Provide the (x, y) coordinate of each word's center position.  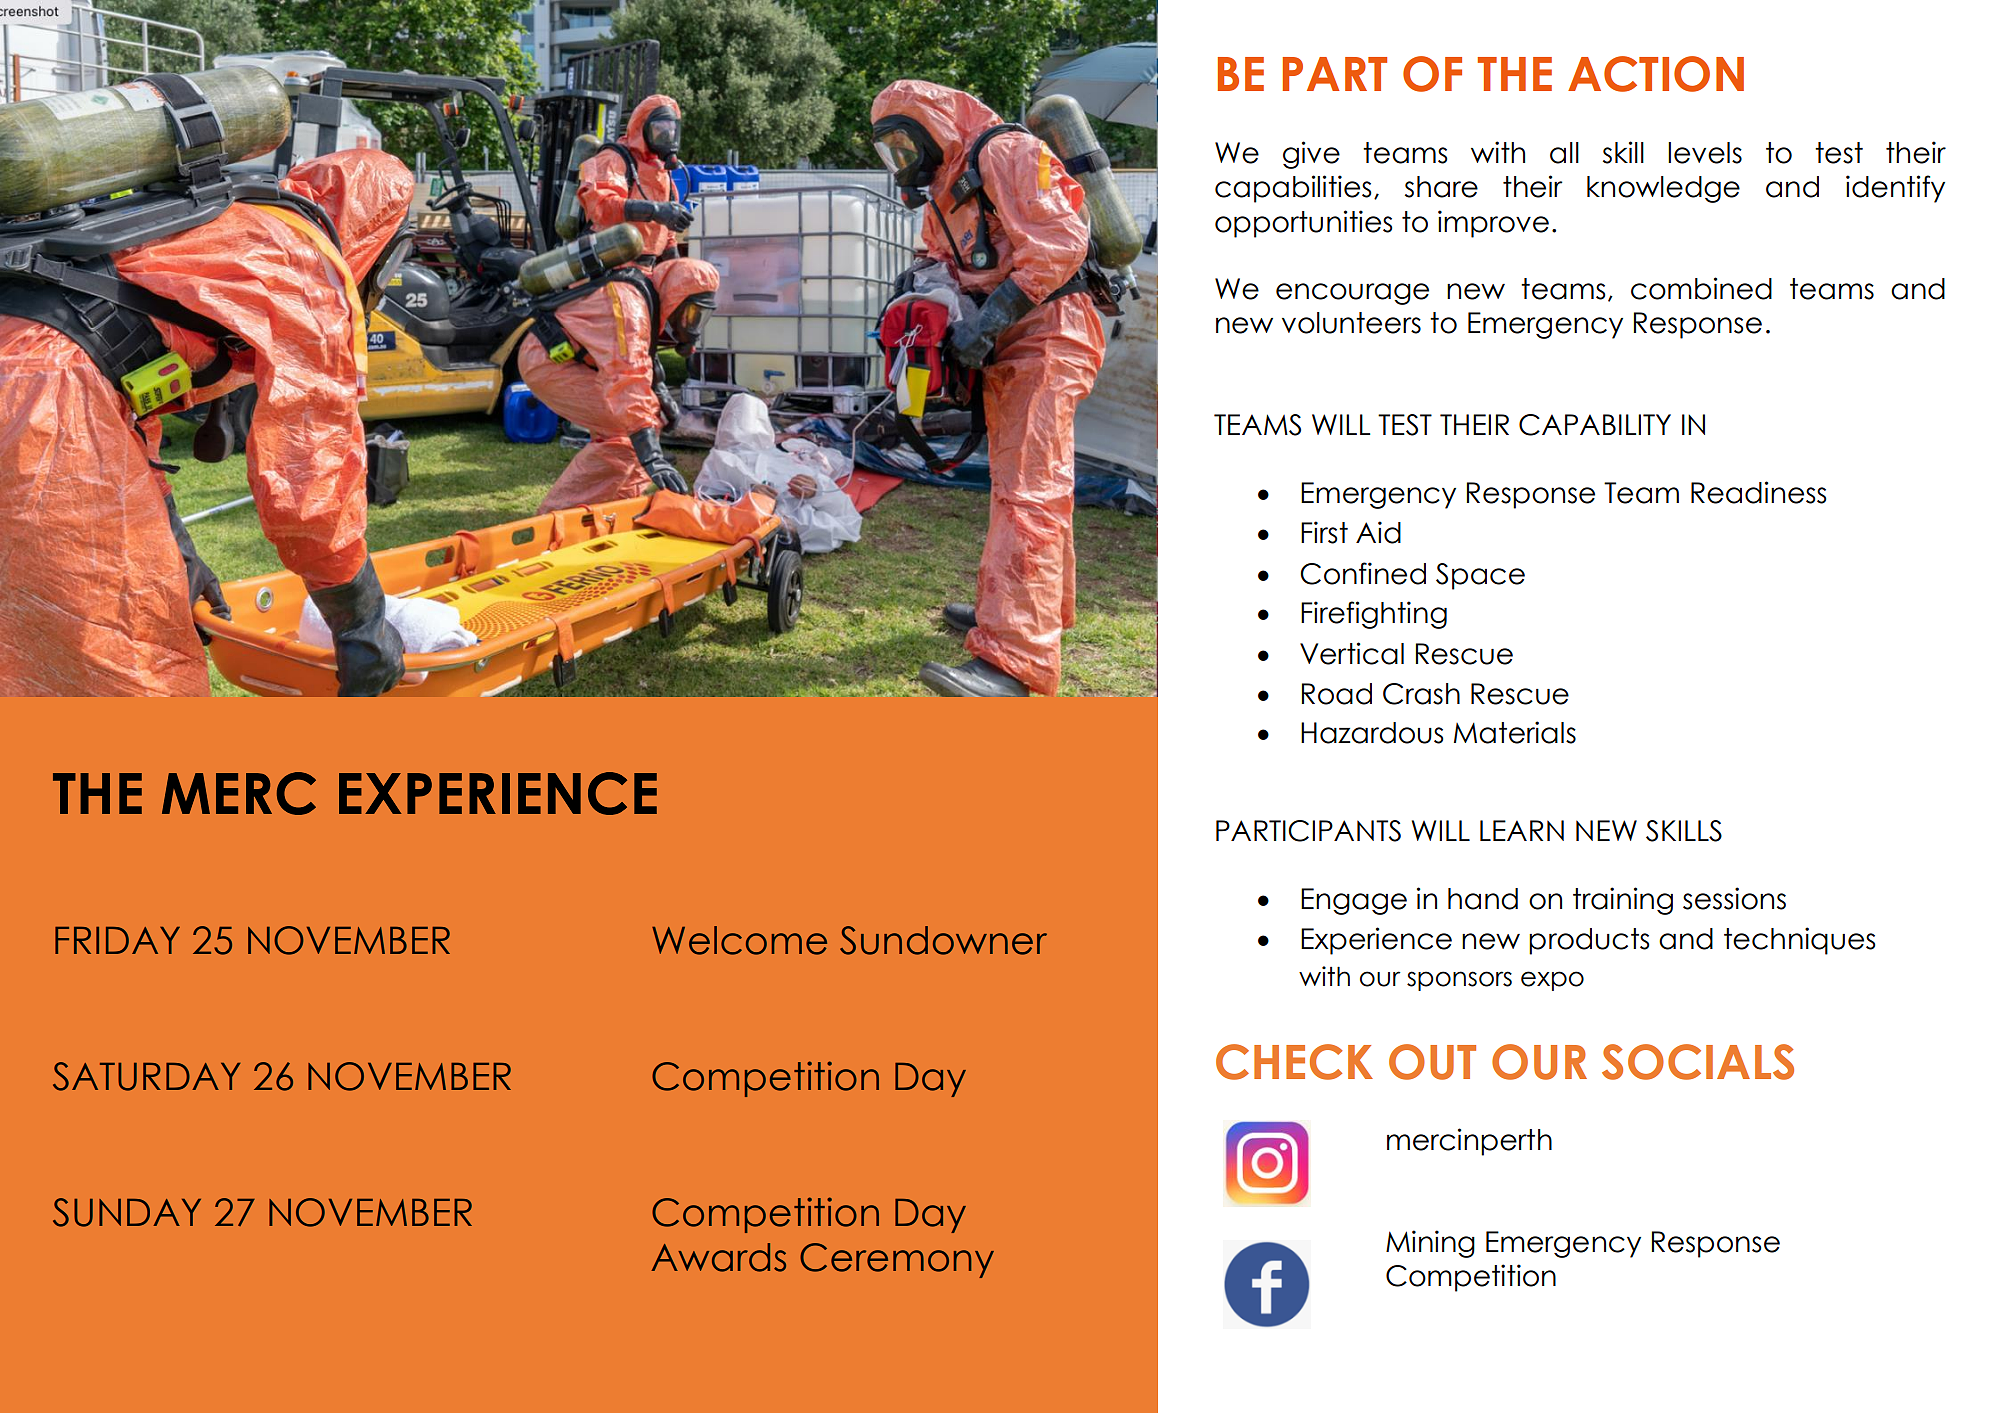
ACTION (1656, 74)
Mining (1430, 1244)
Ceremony (897, 1260)
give (1311, 155)
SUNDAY (127, 1212)
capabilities (1293, 189)
